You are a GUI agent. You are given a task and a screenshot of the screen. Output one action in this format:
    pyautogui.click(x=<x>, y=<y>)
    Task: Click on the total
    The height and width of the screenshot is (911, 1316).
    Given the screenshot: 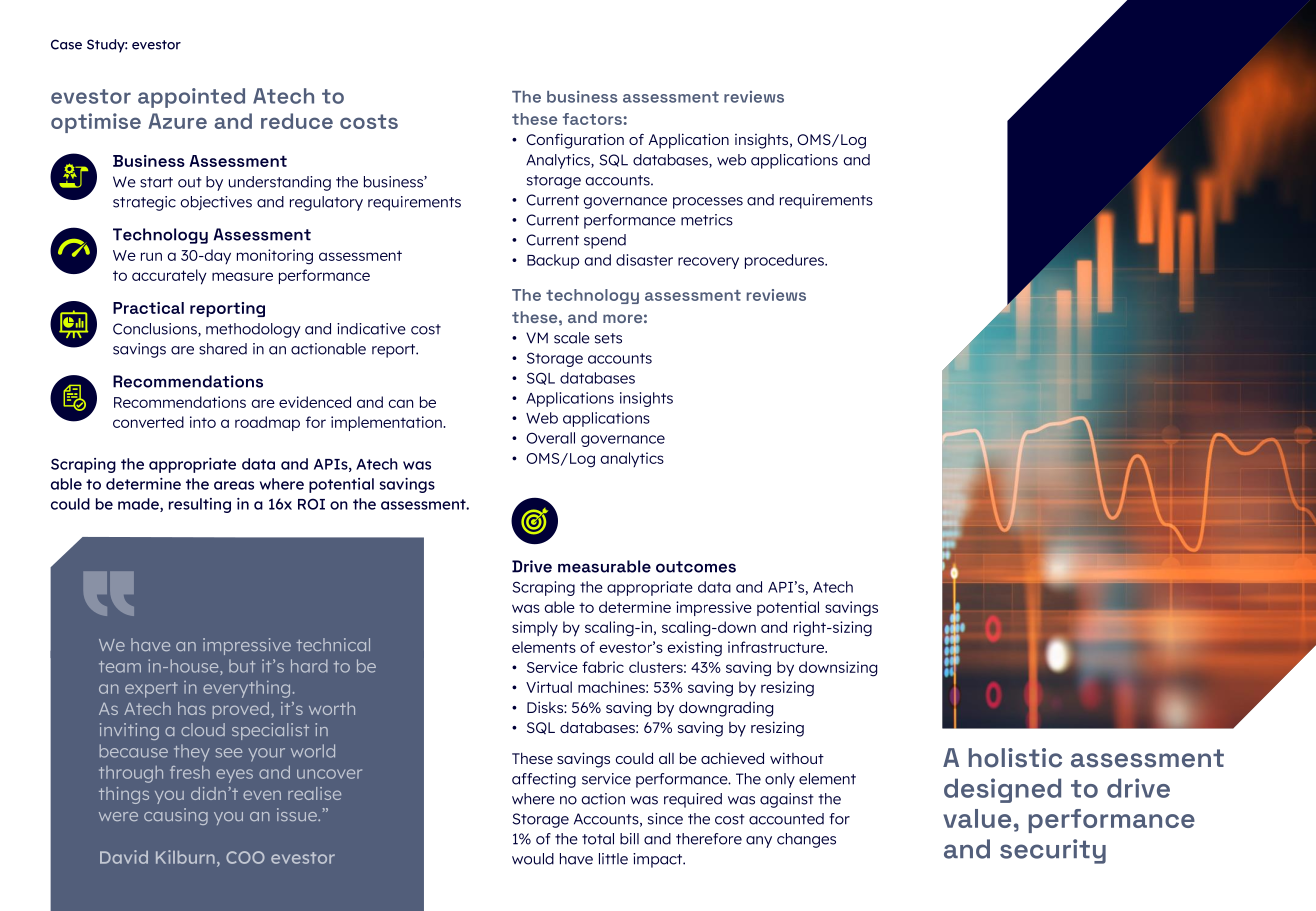 What is the action you would take?
    pyautogui.click(x=598, y=839)
